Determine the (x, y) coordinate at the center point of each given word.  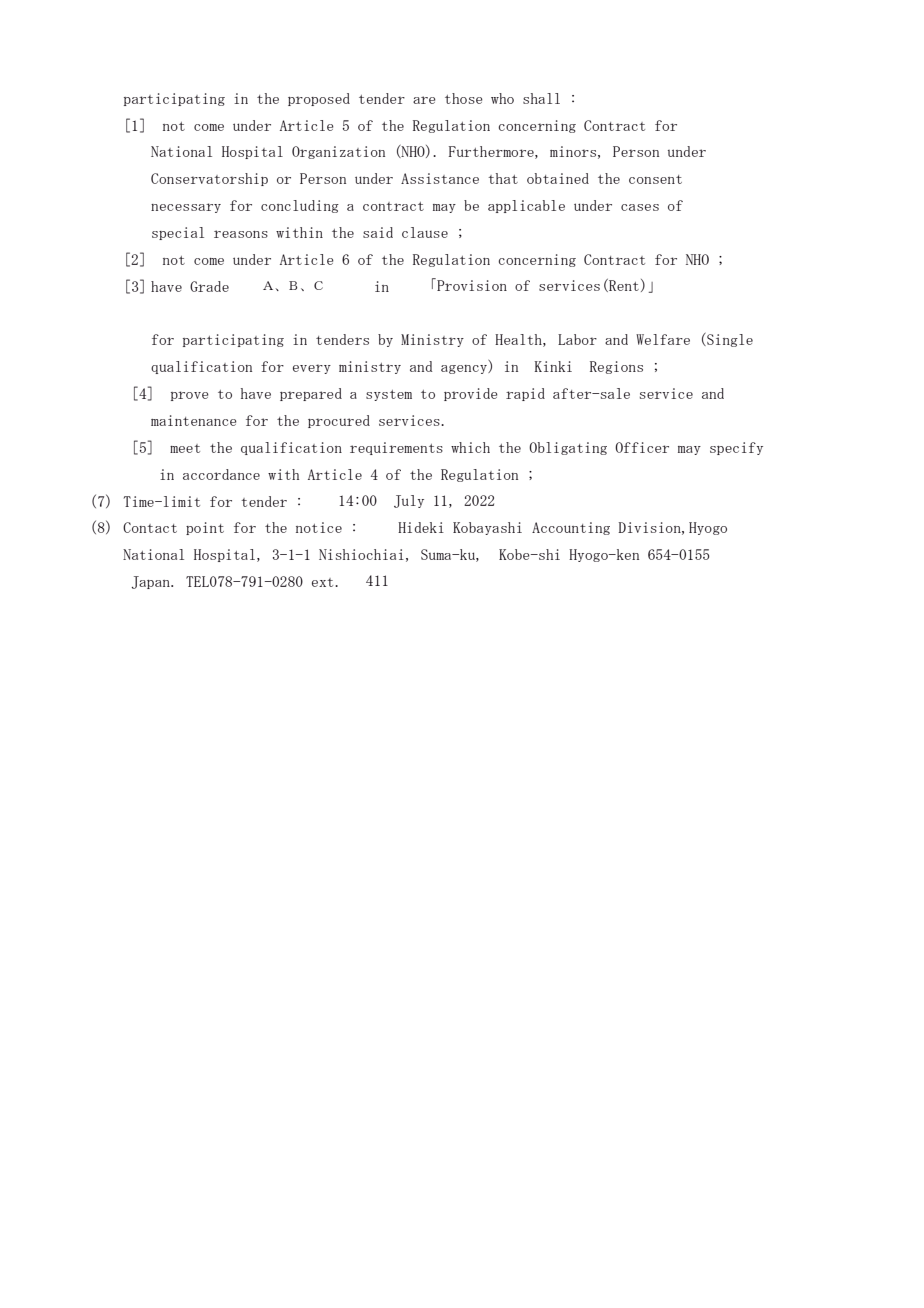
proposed (319, 99)
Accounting (571, 528)
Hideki (421, 527)
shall (541, 98)
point (205, 528)
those (464, 98)
